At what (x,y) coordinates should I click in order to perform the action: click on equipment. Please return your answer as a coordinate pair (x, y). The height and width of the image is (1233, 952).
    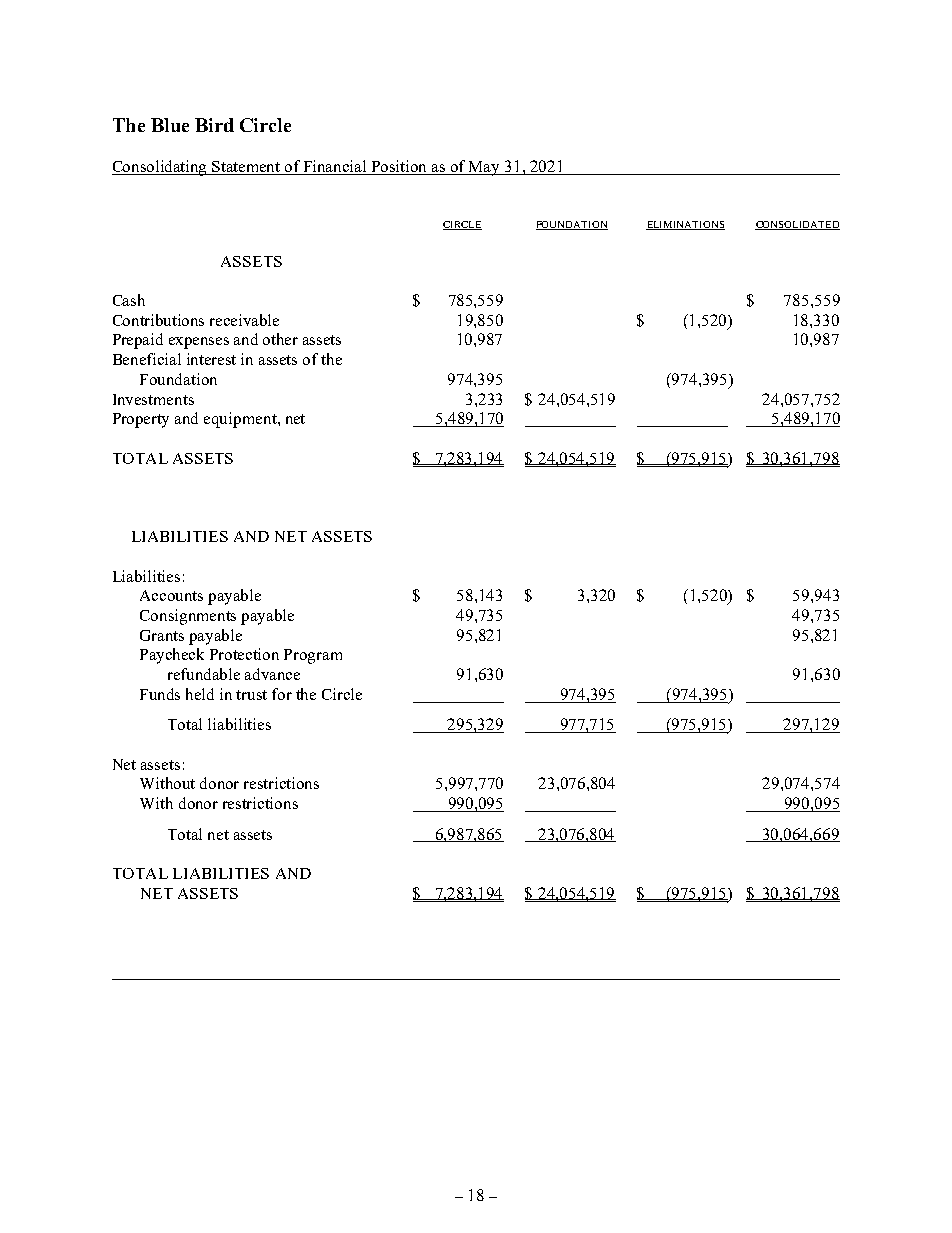
    Looking at the image, I should click on (241, 420).
